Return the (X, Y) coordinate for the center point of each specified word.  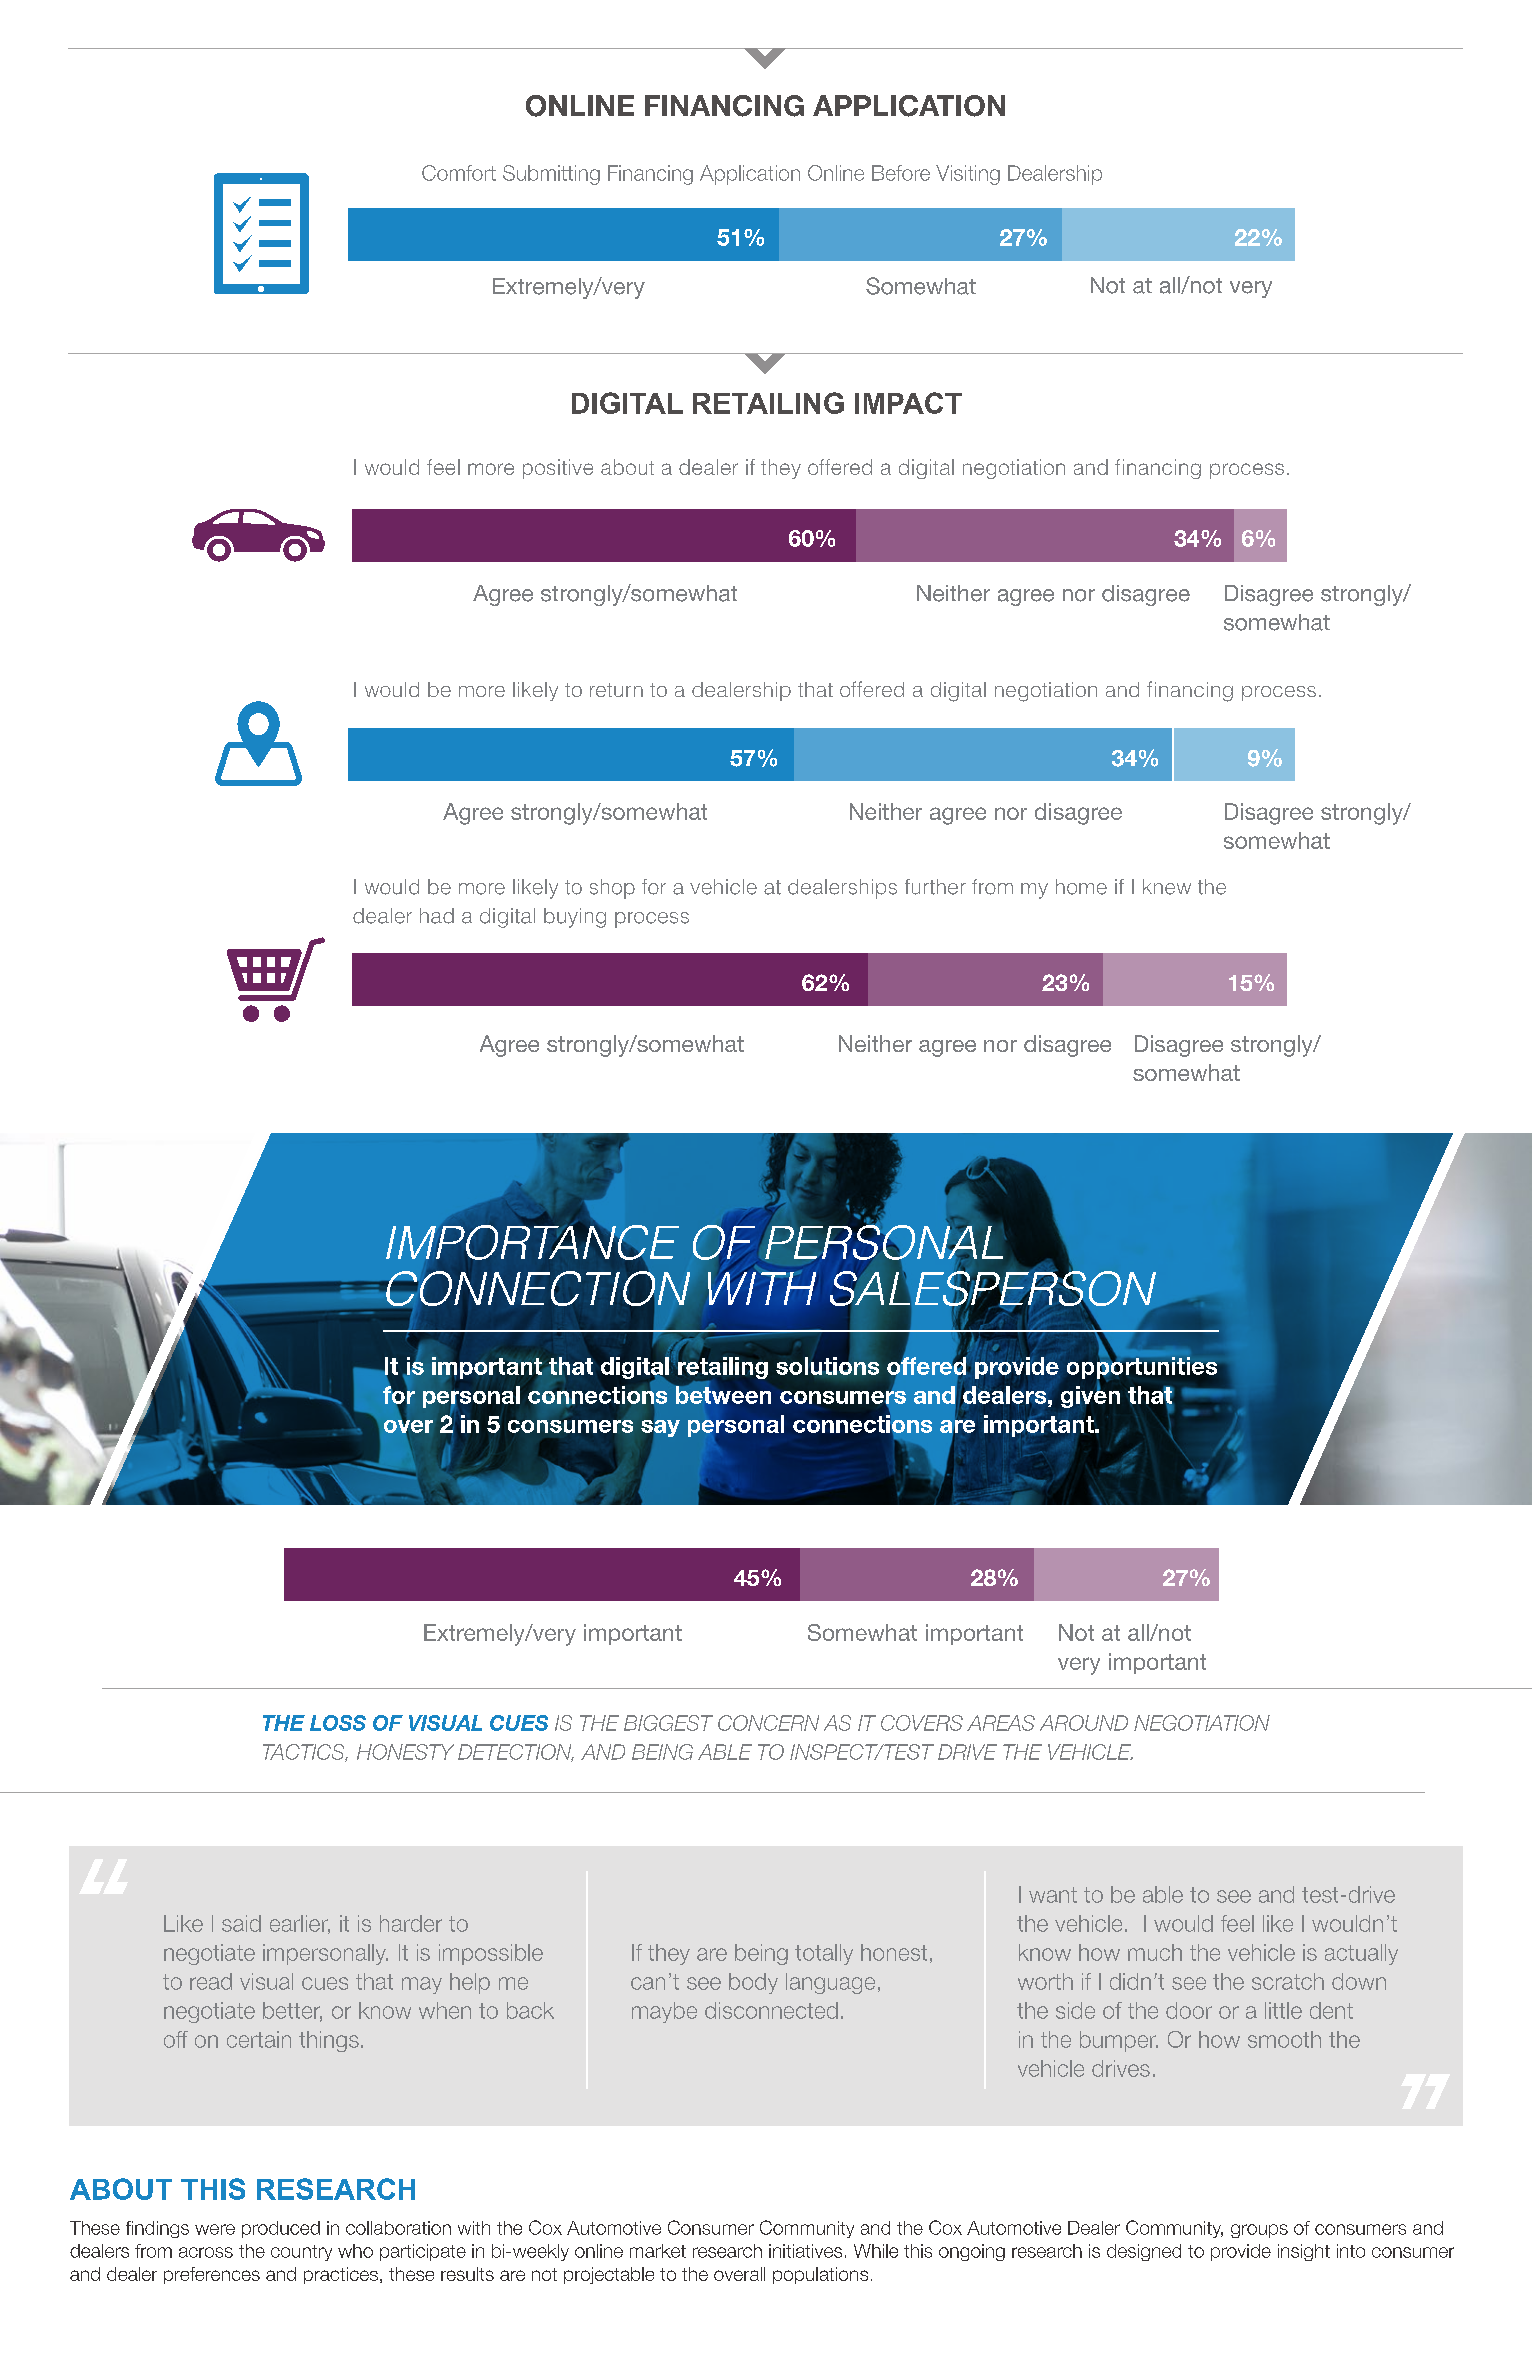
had (437, 916)
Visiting (968, 175)
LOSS (338, 1723)
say (660, 1428)
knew (1167, 887)
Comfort (459, 173)
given (1090, 1396)
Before (901, 173)
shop (612, 889)
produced (281, 2229)
